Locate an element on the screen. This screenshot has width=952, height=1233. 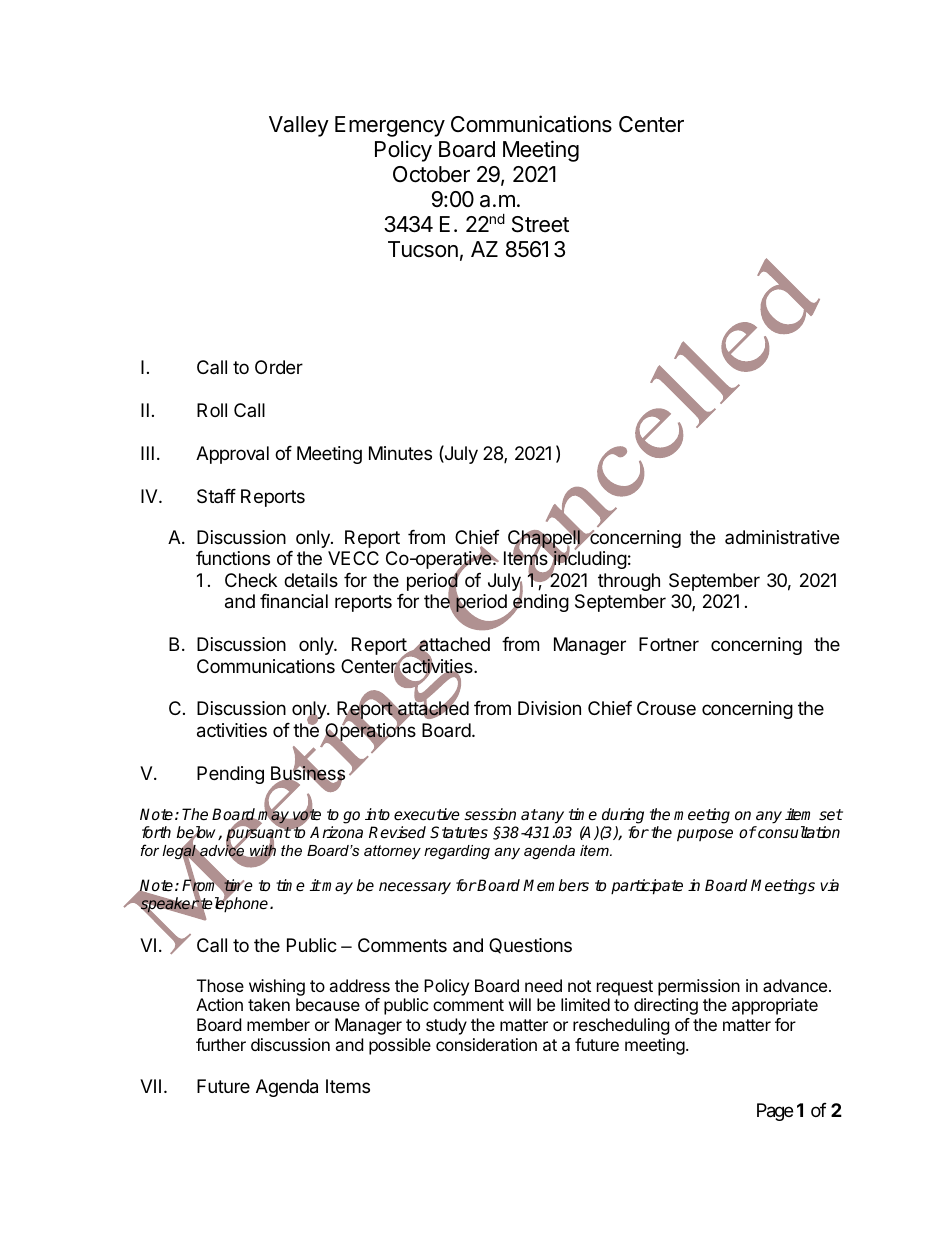
further is located at coordinates (221, 1044).
